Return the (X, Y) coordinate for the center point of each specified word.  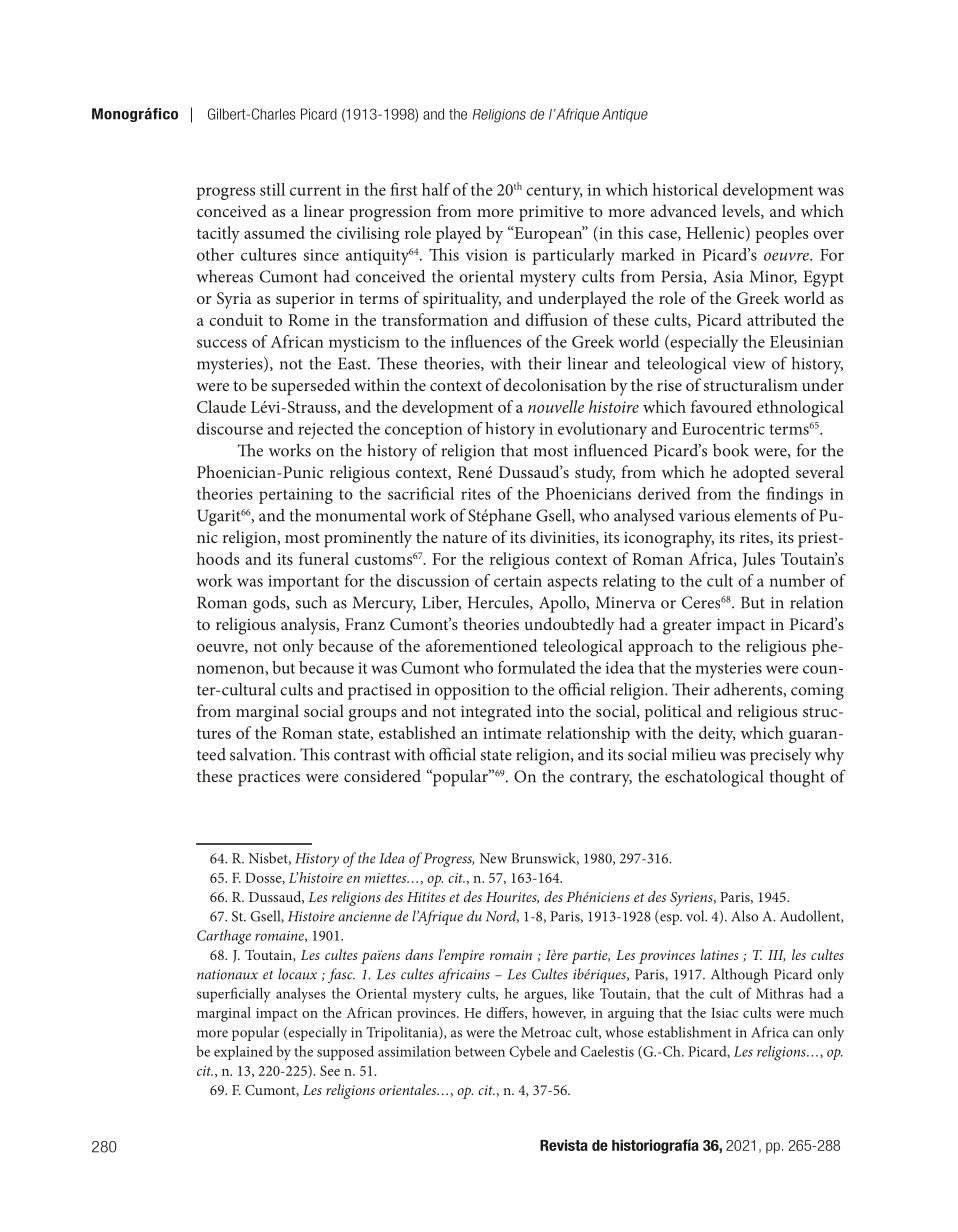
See (330, 1070)
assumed (274, 232)
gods (270, 604)
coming (817, 692)
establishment (690, 1032)
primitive (551, 214)
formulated (537, 667)
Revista (564, 1145)
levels (742, 211)
